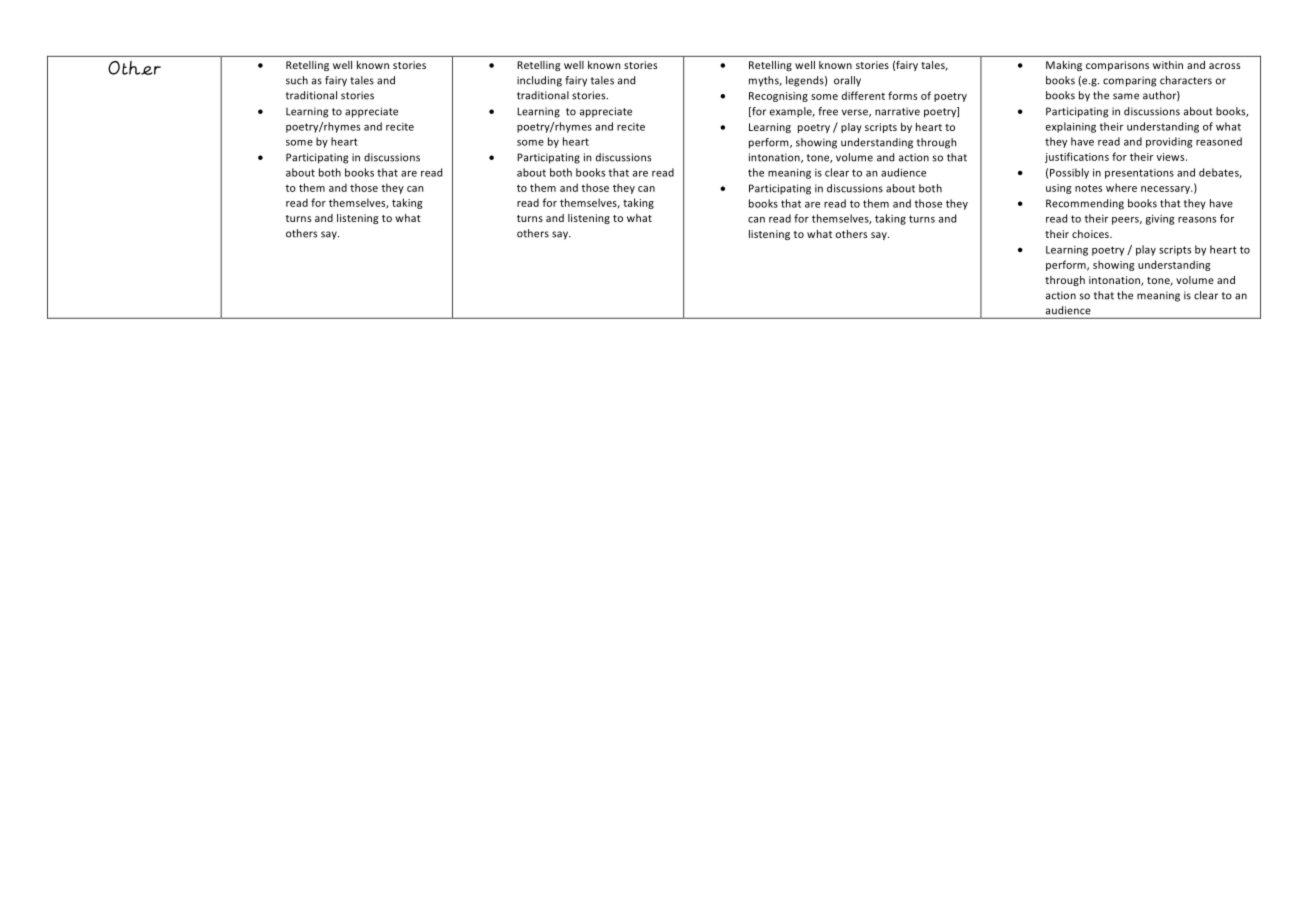 This page has width=1308, height=924. What do you see at coordinates (1071, 127) in the page?
I see `explaining` at bounding box center [1071, 127].
